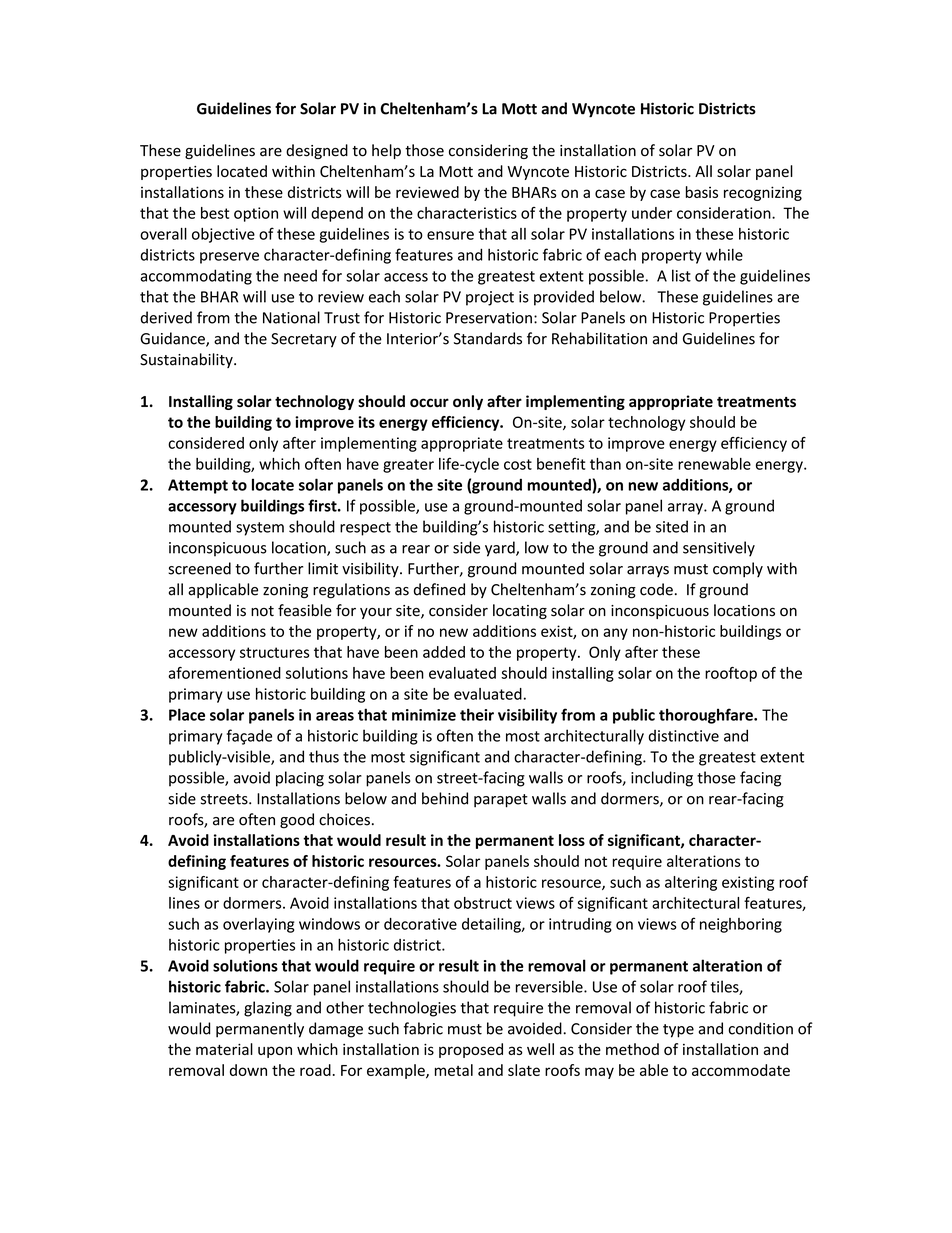 The height and width of the screenshot is (1233, 952). Describe the element at coordinates (599, 338) in the screenshot. I see `Rehabilitation` at that location.
